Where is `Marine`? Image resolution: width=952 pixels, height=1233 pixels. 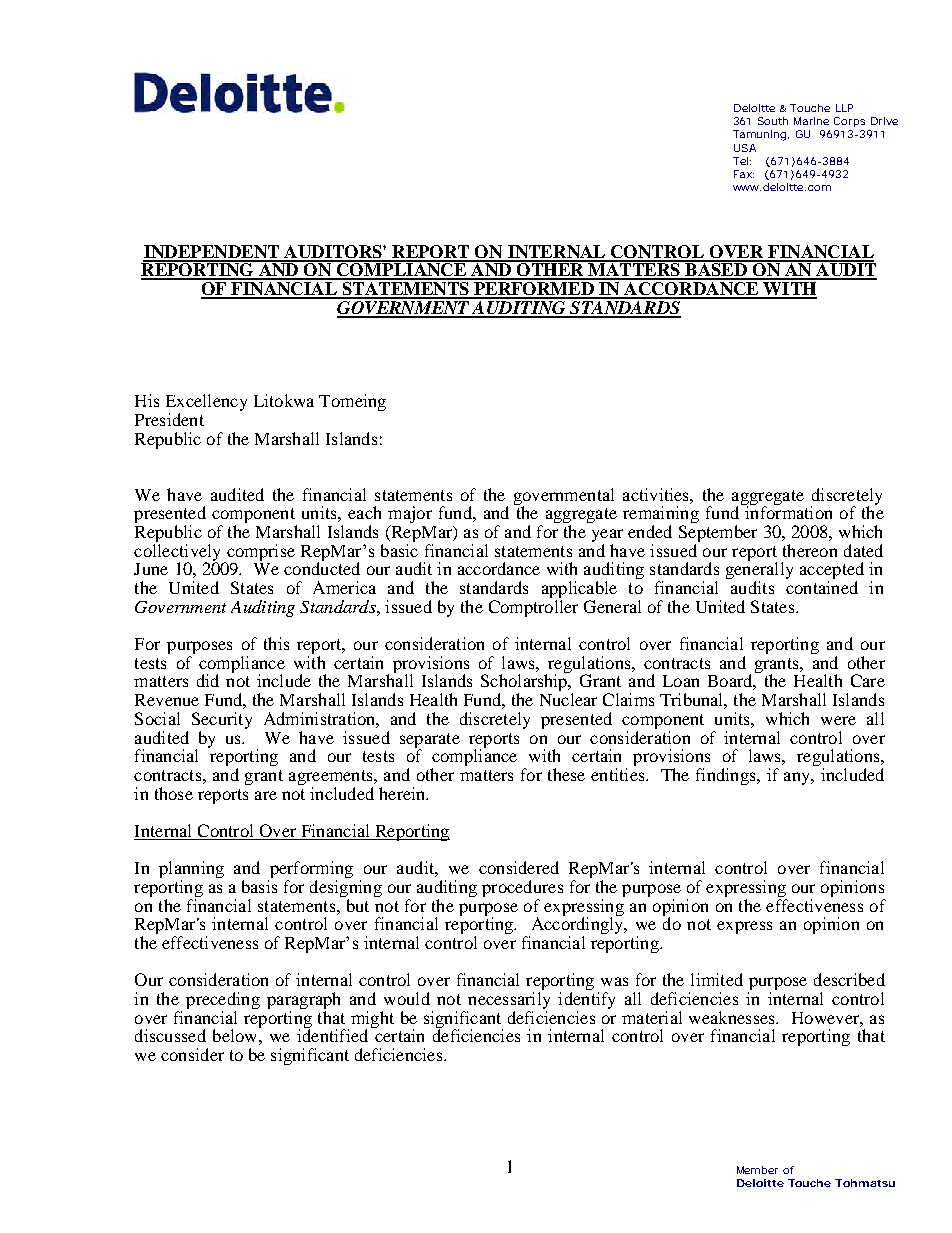
Marine is located at coordinates (811, 121).
